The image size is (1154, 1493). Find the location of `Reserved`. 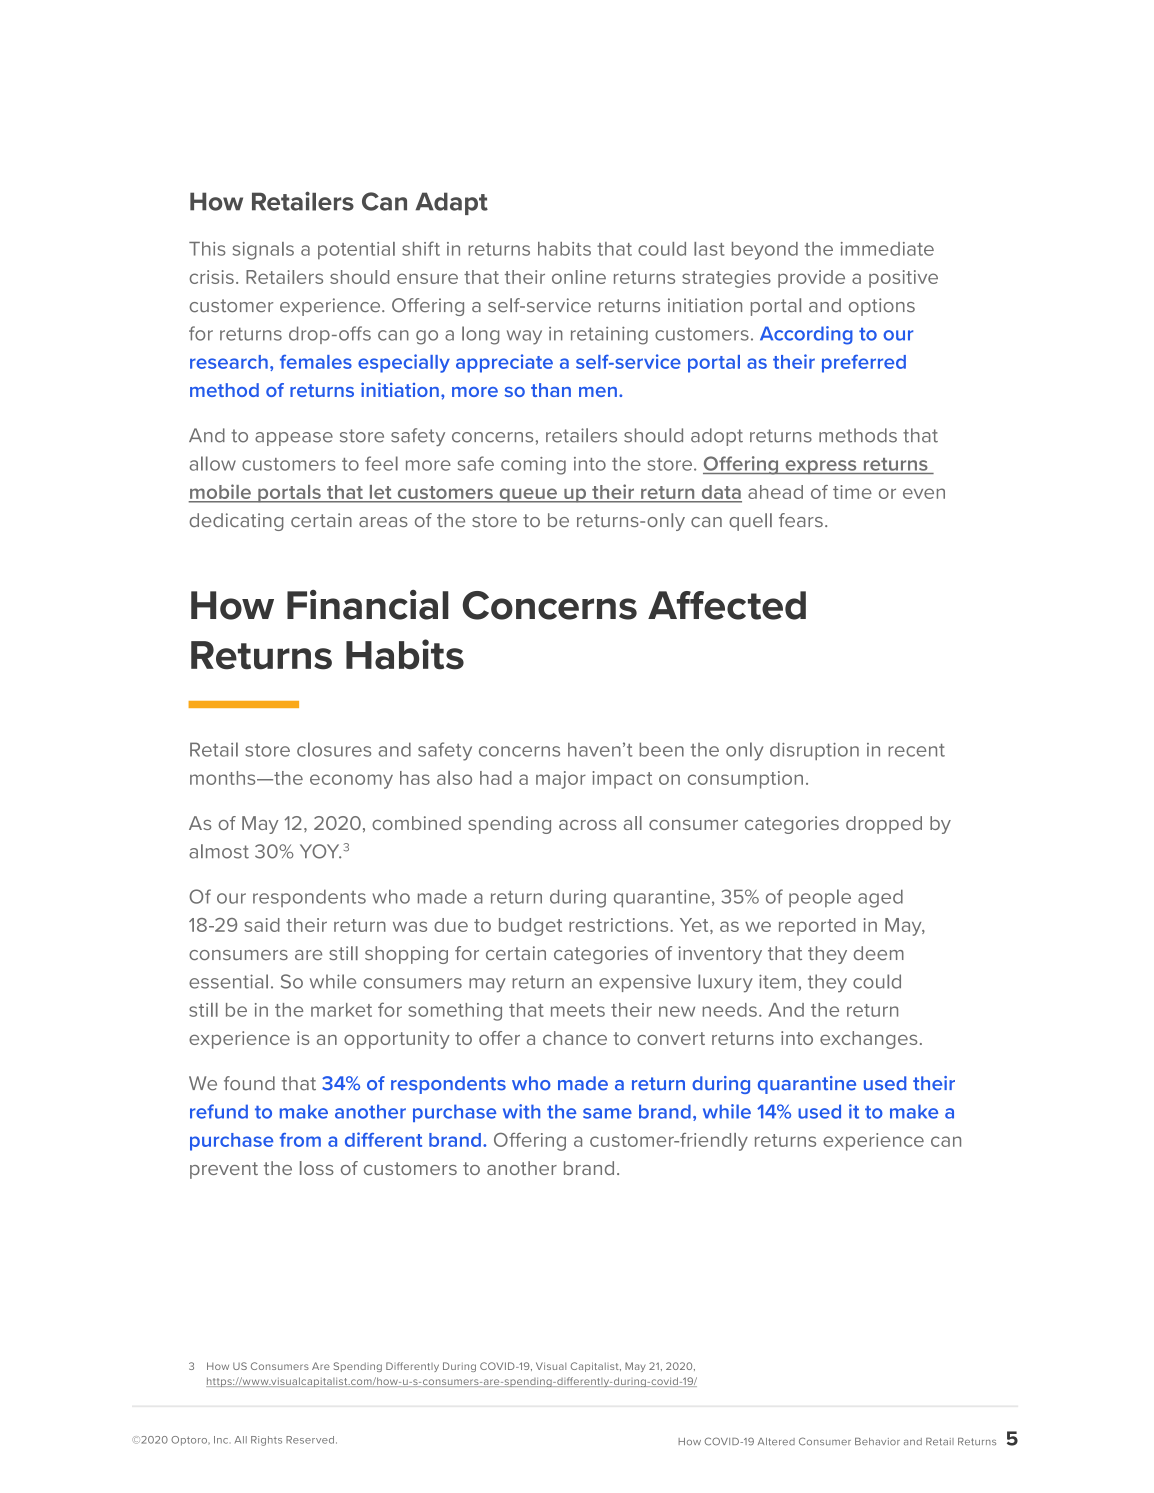

Reserved is located at coordinates (310, 1440).
